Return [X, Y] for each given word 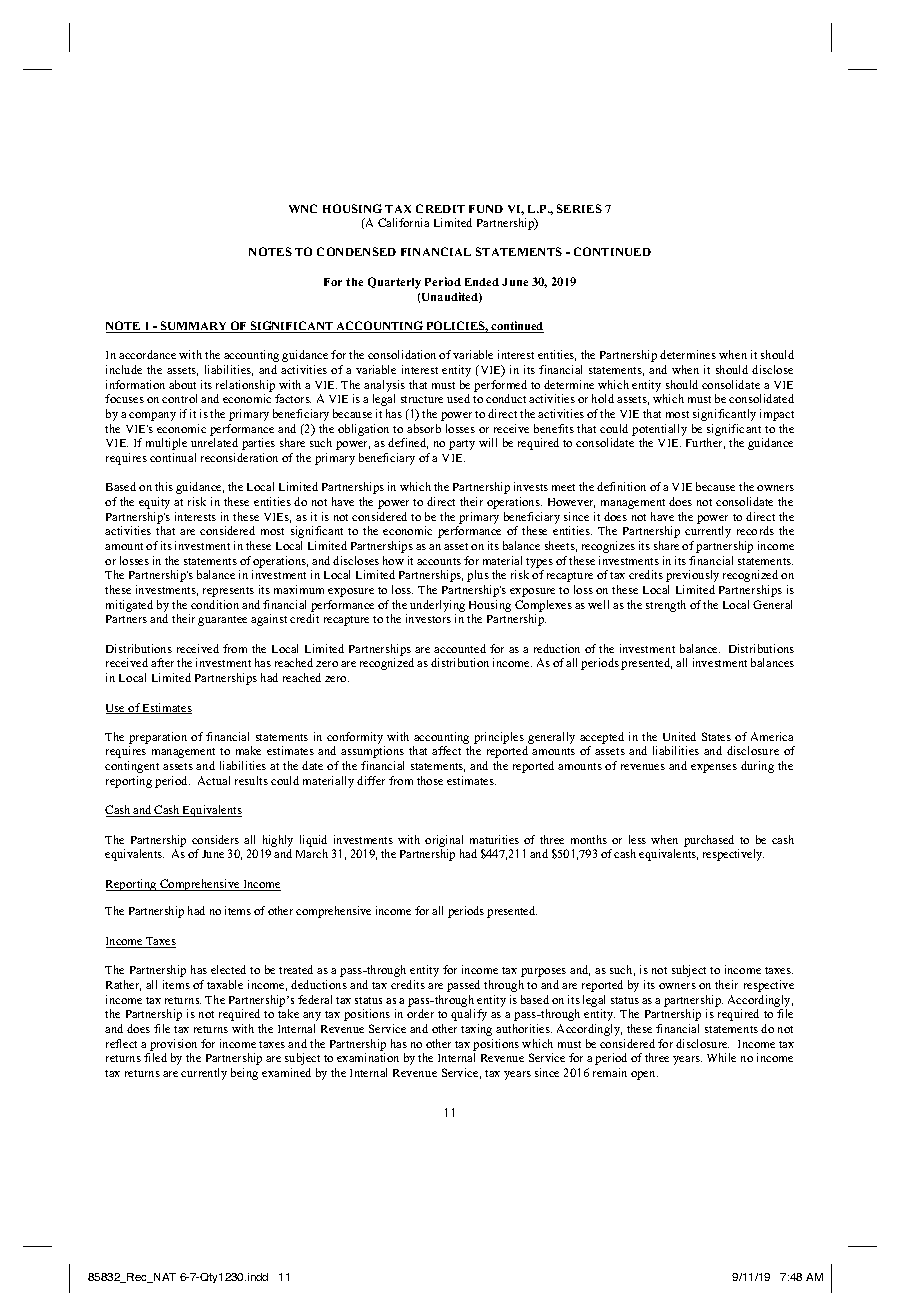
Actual [214, 780]
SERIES [579, 208]
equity [154, 503]
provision [173, 1045]
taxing [476, 1030]
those [430, 780]
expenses [714, 768]
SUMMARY [194, 327]
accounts [439, 561]
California [403, 222]
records [755, 530]
